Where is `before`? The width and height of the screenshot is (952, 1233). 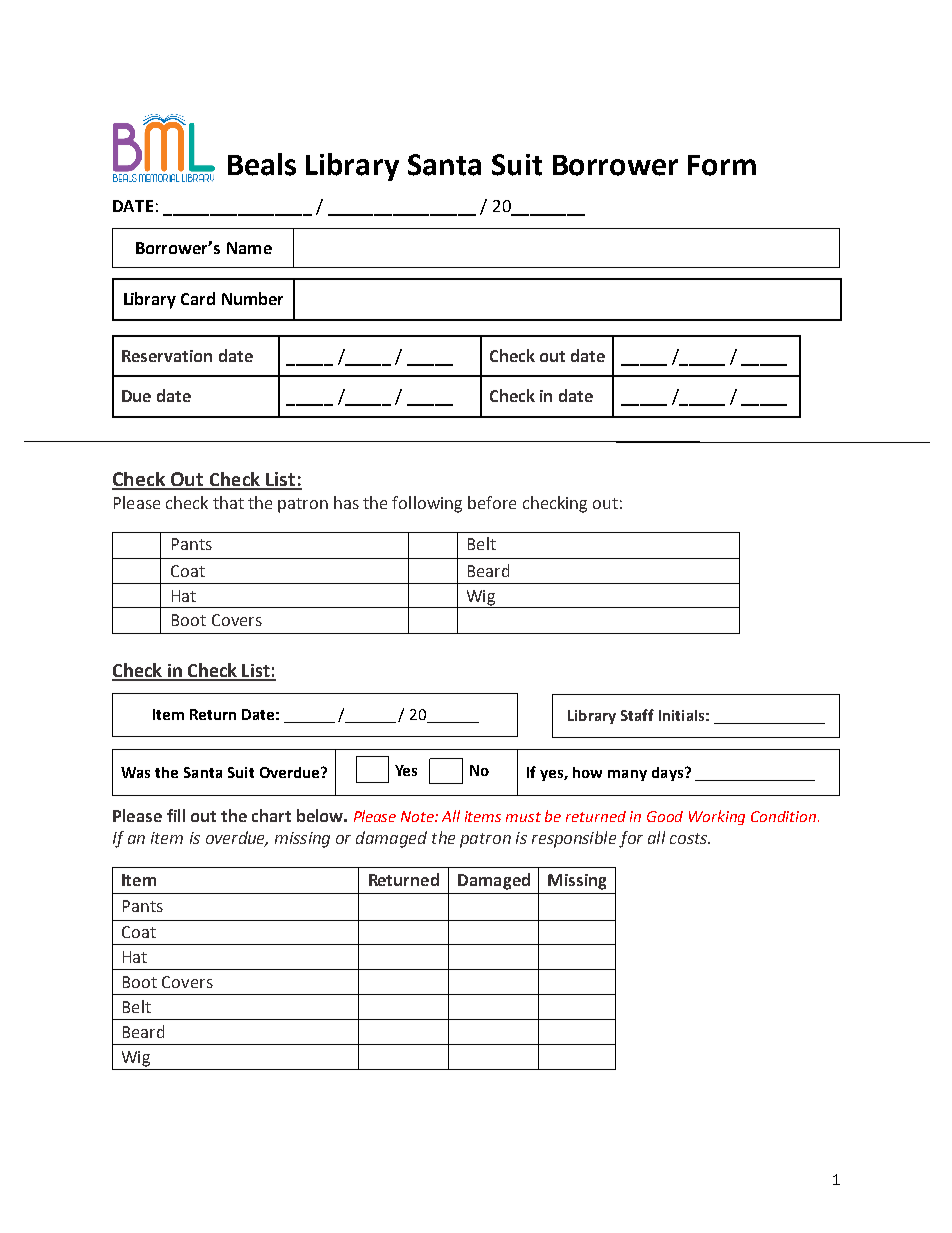
before is located at coordinates (492, 502).
